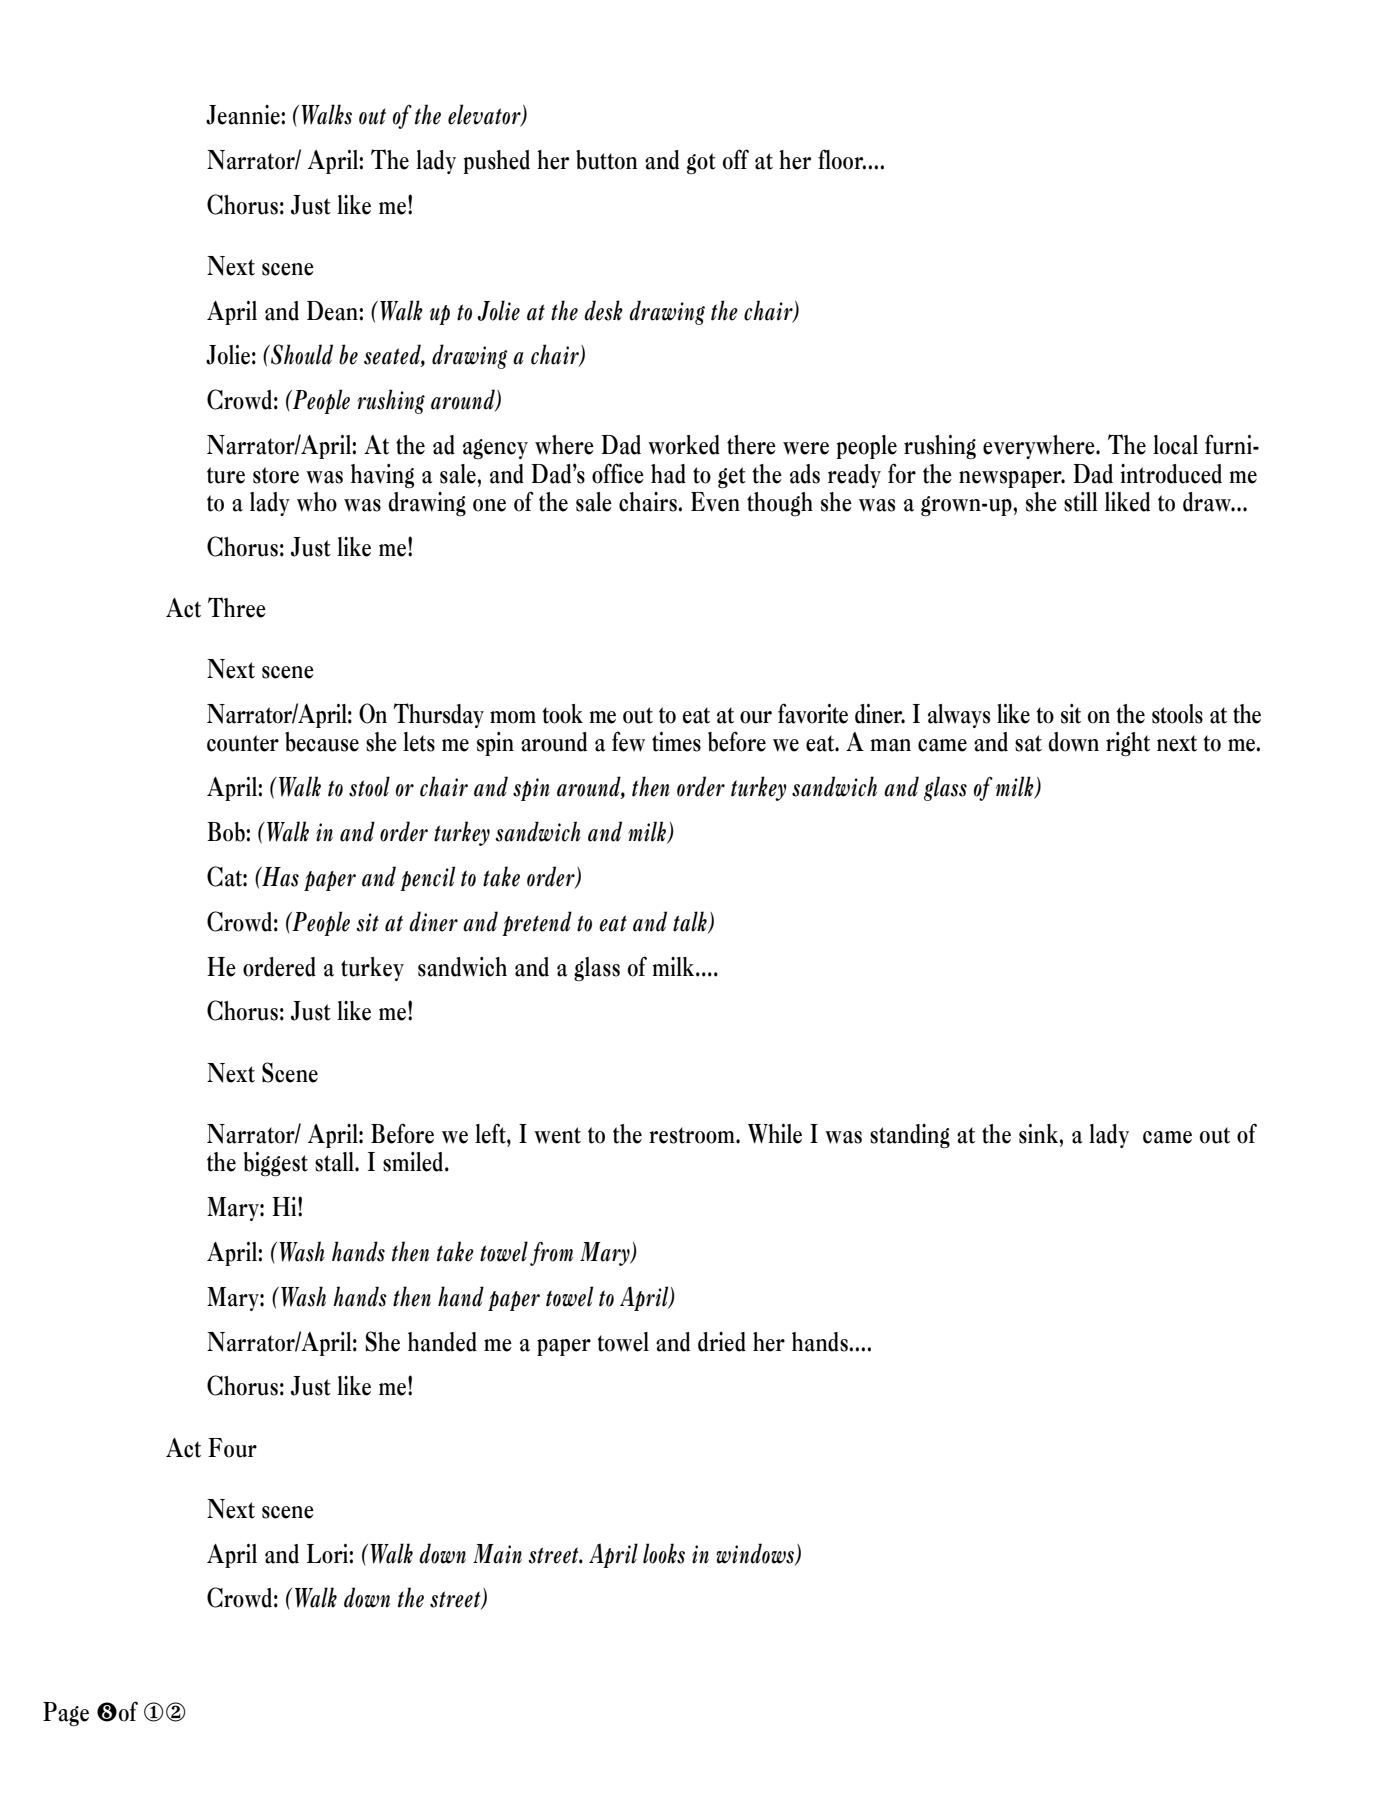 The image size is (1393, 1802). I want to click on looks, so click(664, 1553).
